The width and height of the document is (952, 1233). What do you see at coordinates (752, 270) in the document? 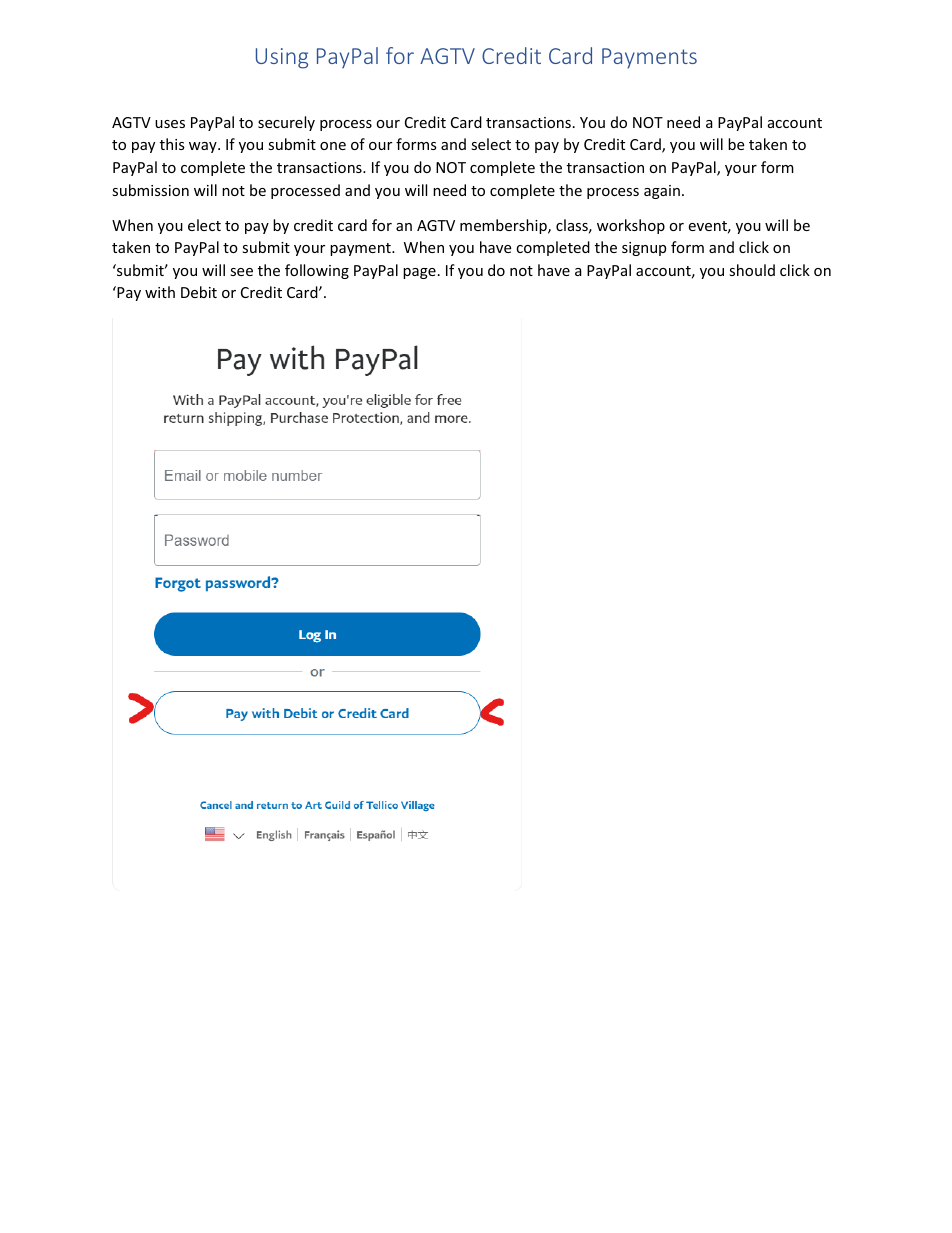
I see `should` at bounding box center [752, 270].
